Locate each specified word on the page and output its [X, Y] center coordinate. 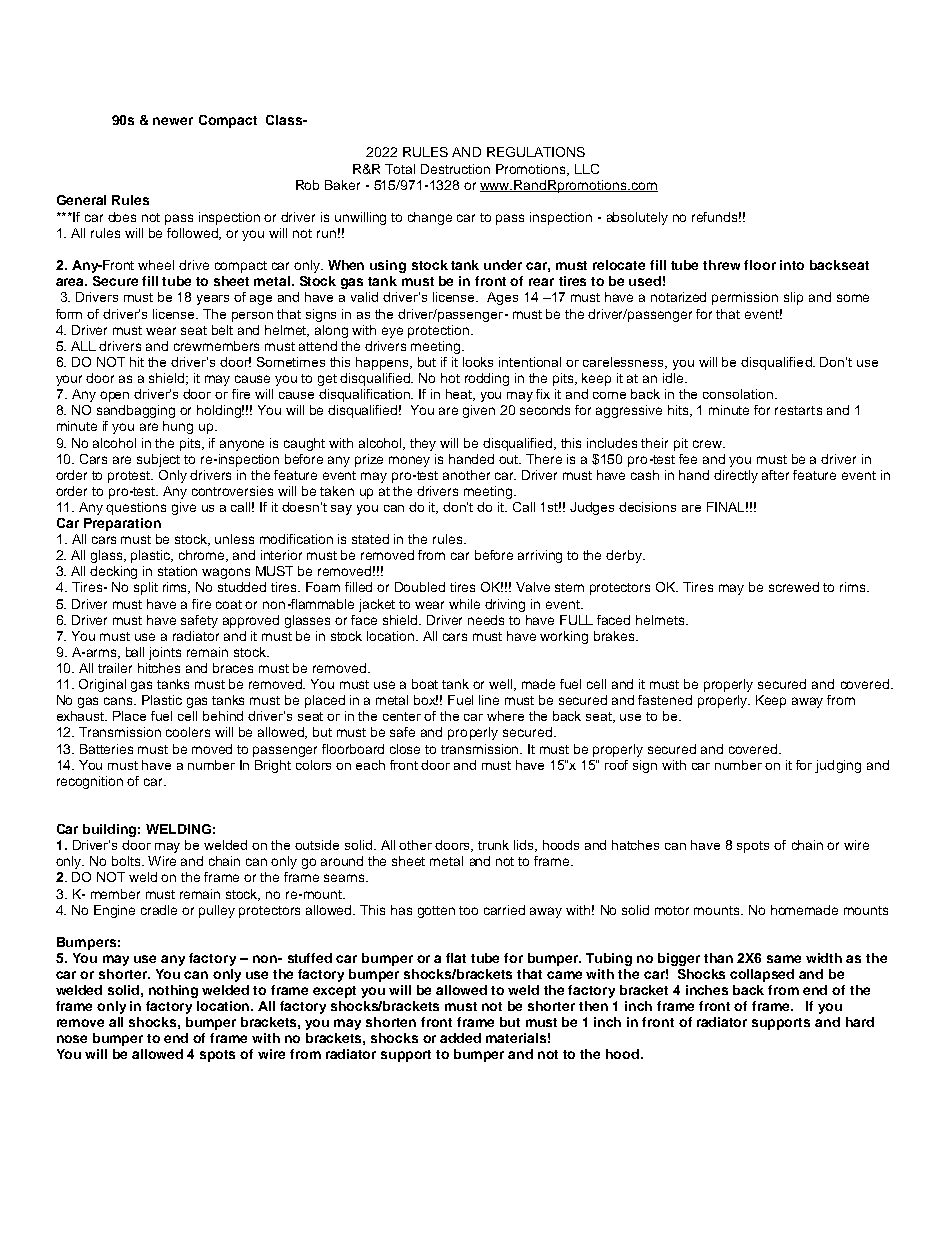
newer [173, 121]
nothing [173, 991]
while [464, 604]
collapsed [762, 975]
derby [625, 556]
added [460, 1038]
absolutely [637, 218]
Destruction [455, 169]
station [177, 571]
